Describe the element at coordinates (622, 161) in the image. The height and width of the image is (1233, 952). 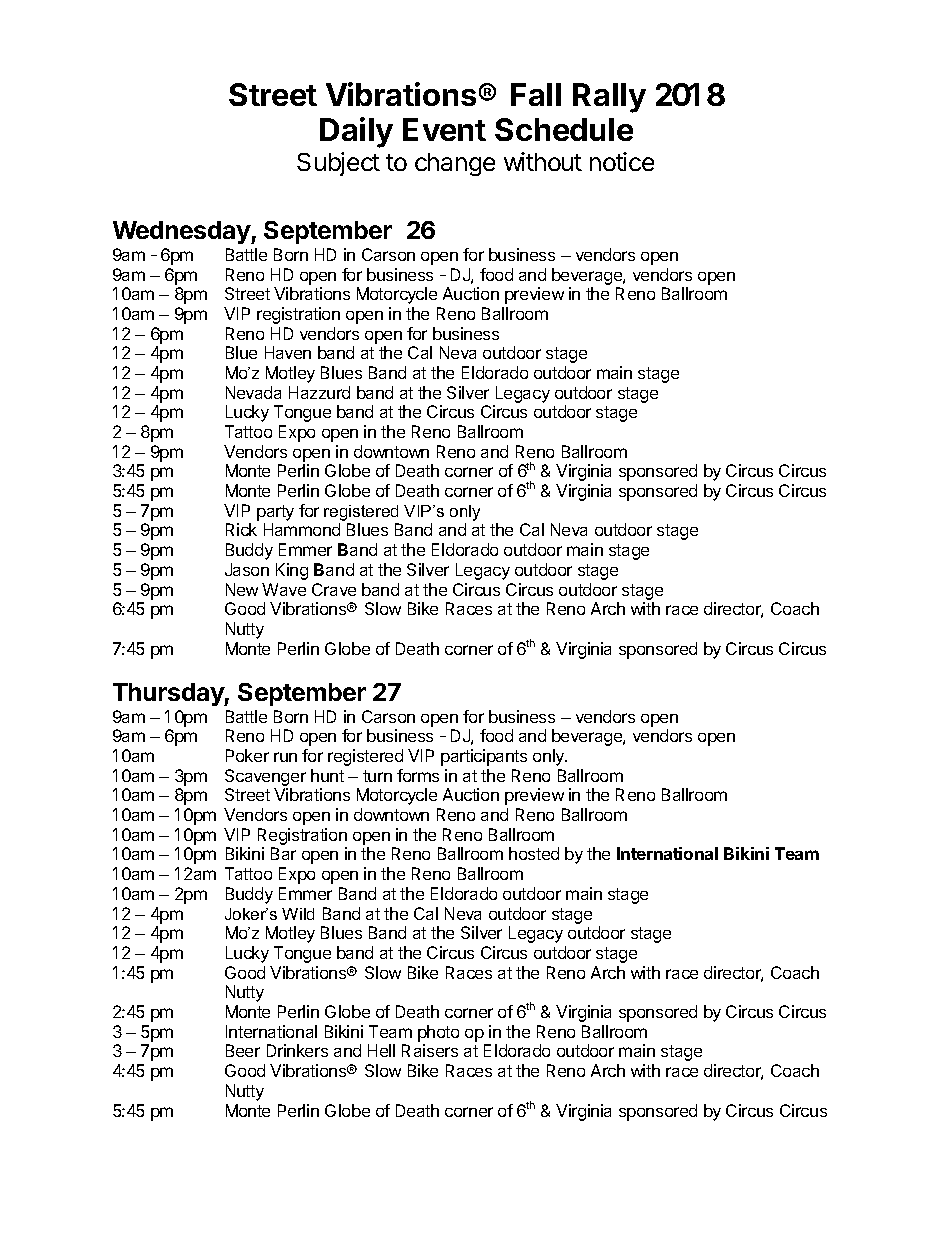
I see `notice` at that location.
